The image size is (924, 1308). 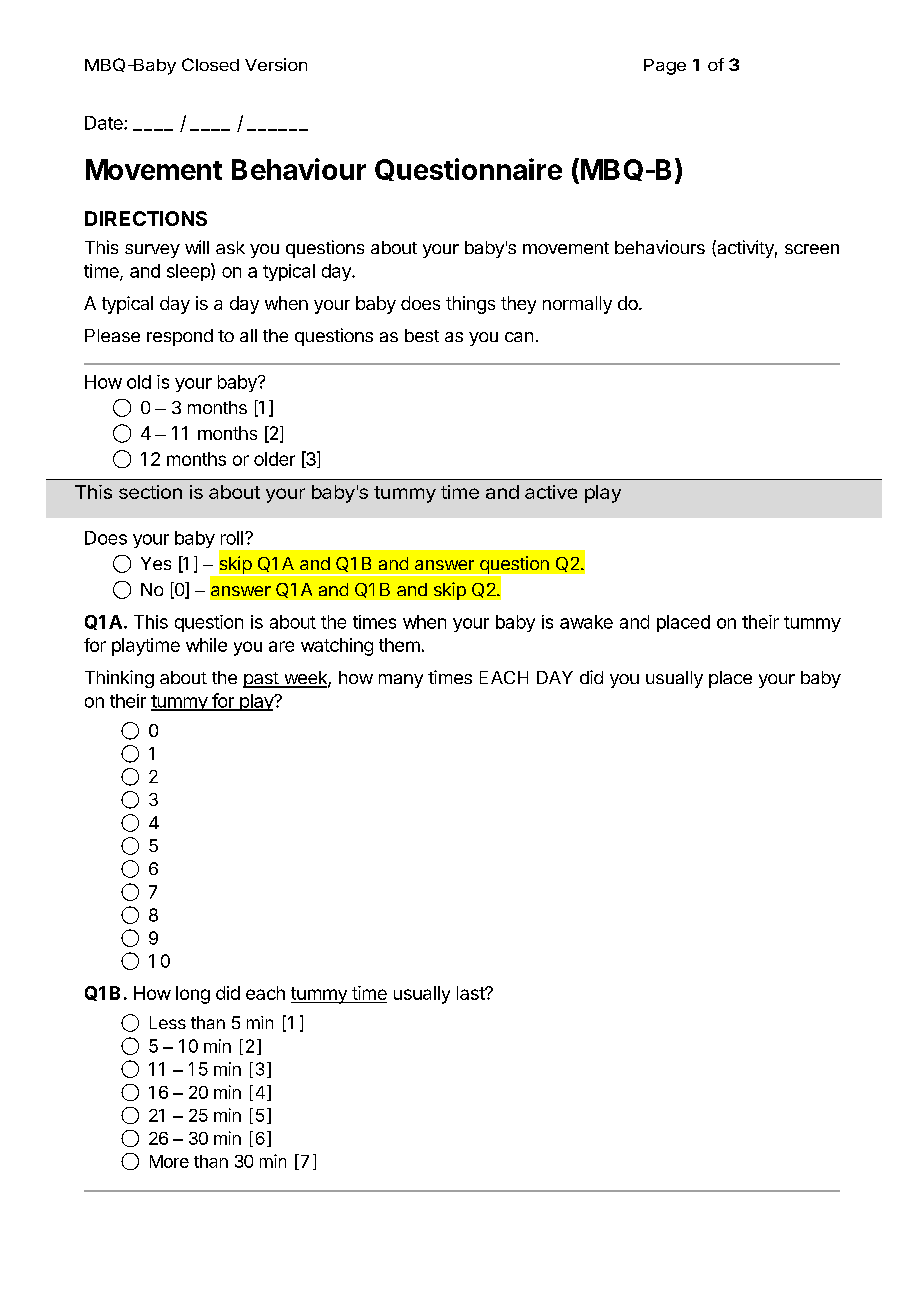 I want to click on screen, so click(x=812, y=249).
